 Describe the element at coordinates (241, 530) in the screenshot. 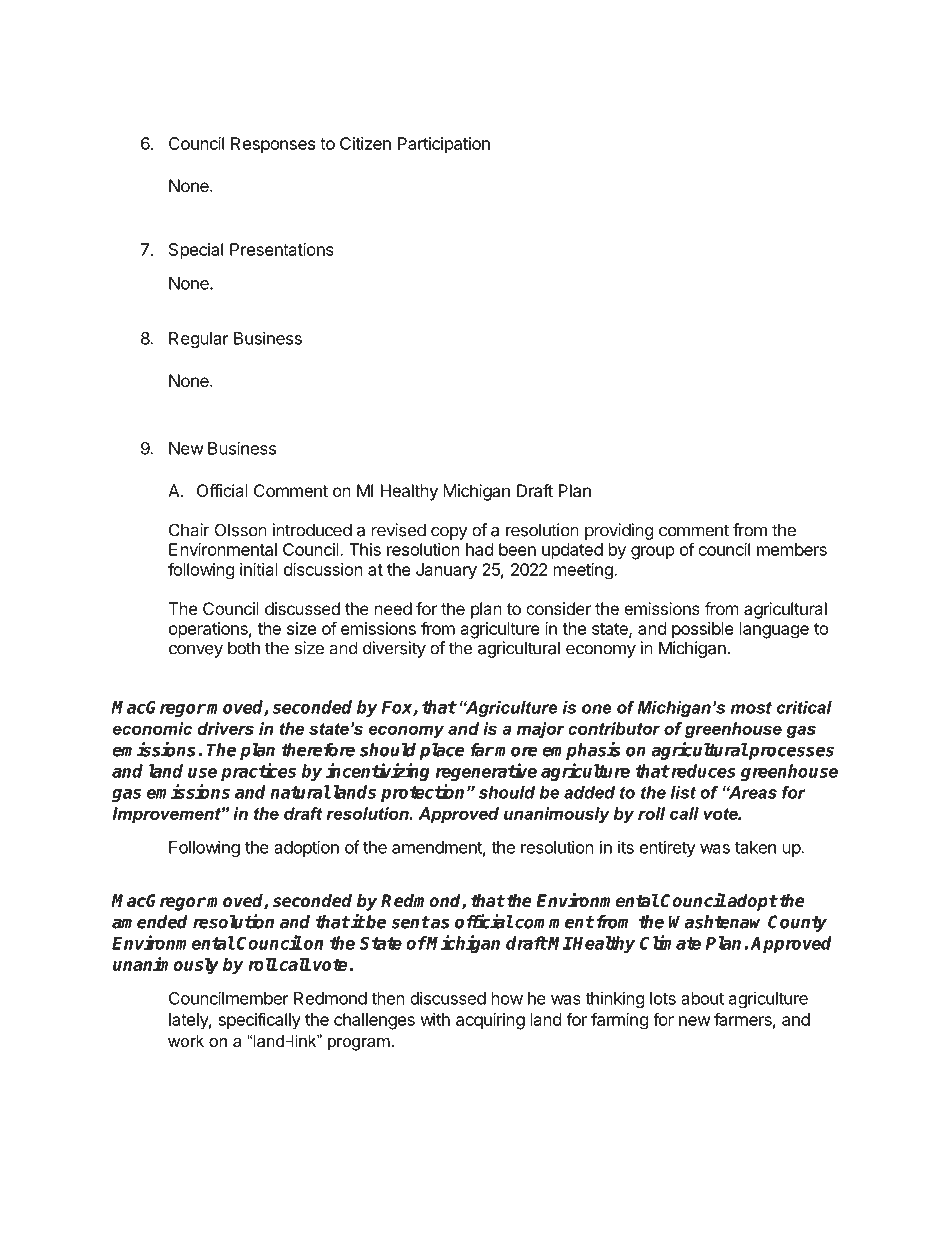

I see `Olsson` at that location.
